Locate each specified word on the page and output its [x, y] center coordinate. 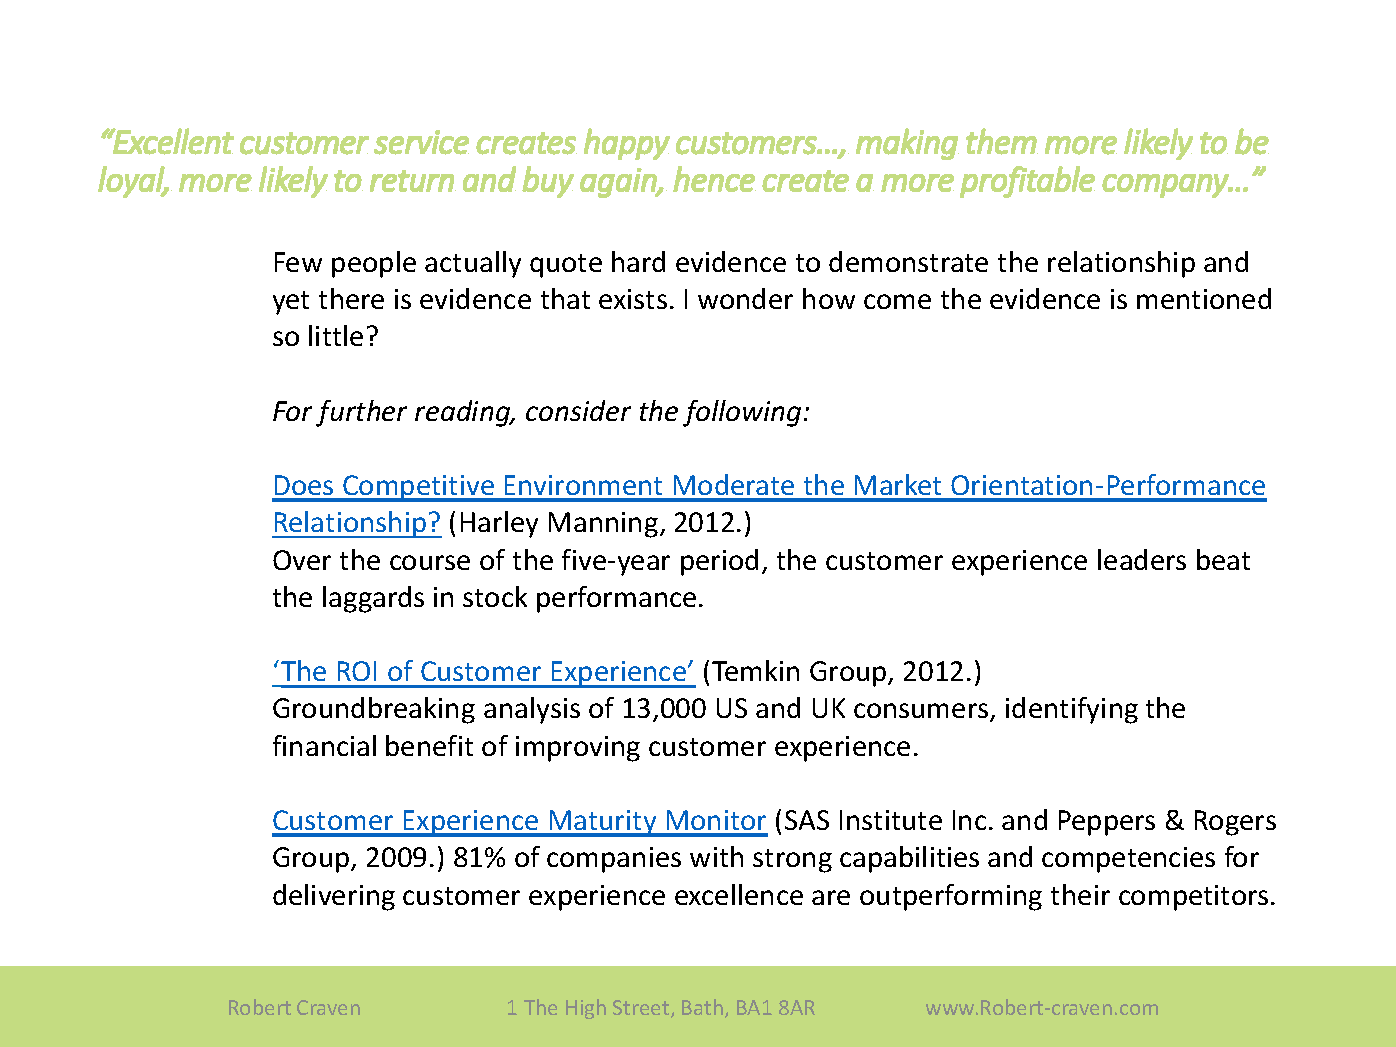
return [413, 181]
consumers [922, 712]
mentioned [1204, 298]
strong [792, 861]
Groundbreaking [374, 710]
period [719, 562]
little [336, 335]
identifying [1072, 710]
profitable [1027, 182]
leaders [1142, 559]
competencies [1128, 860]
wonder [745, 298]
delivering [334, 897]
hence [714, 179]
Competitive [419, 488]
